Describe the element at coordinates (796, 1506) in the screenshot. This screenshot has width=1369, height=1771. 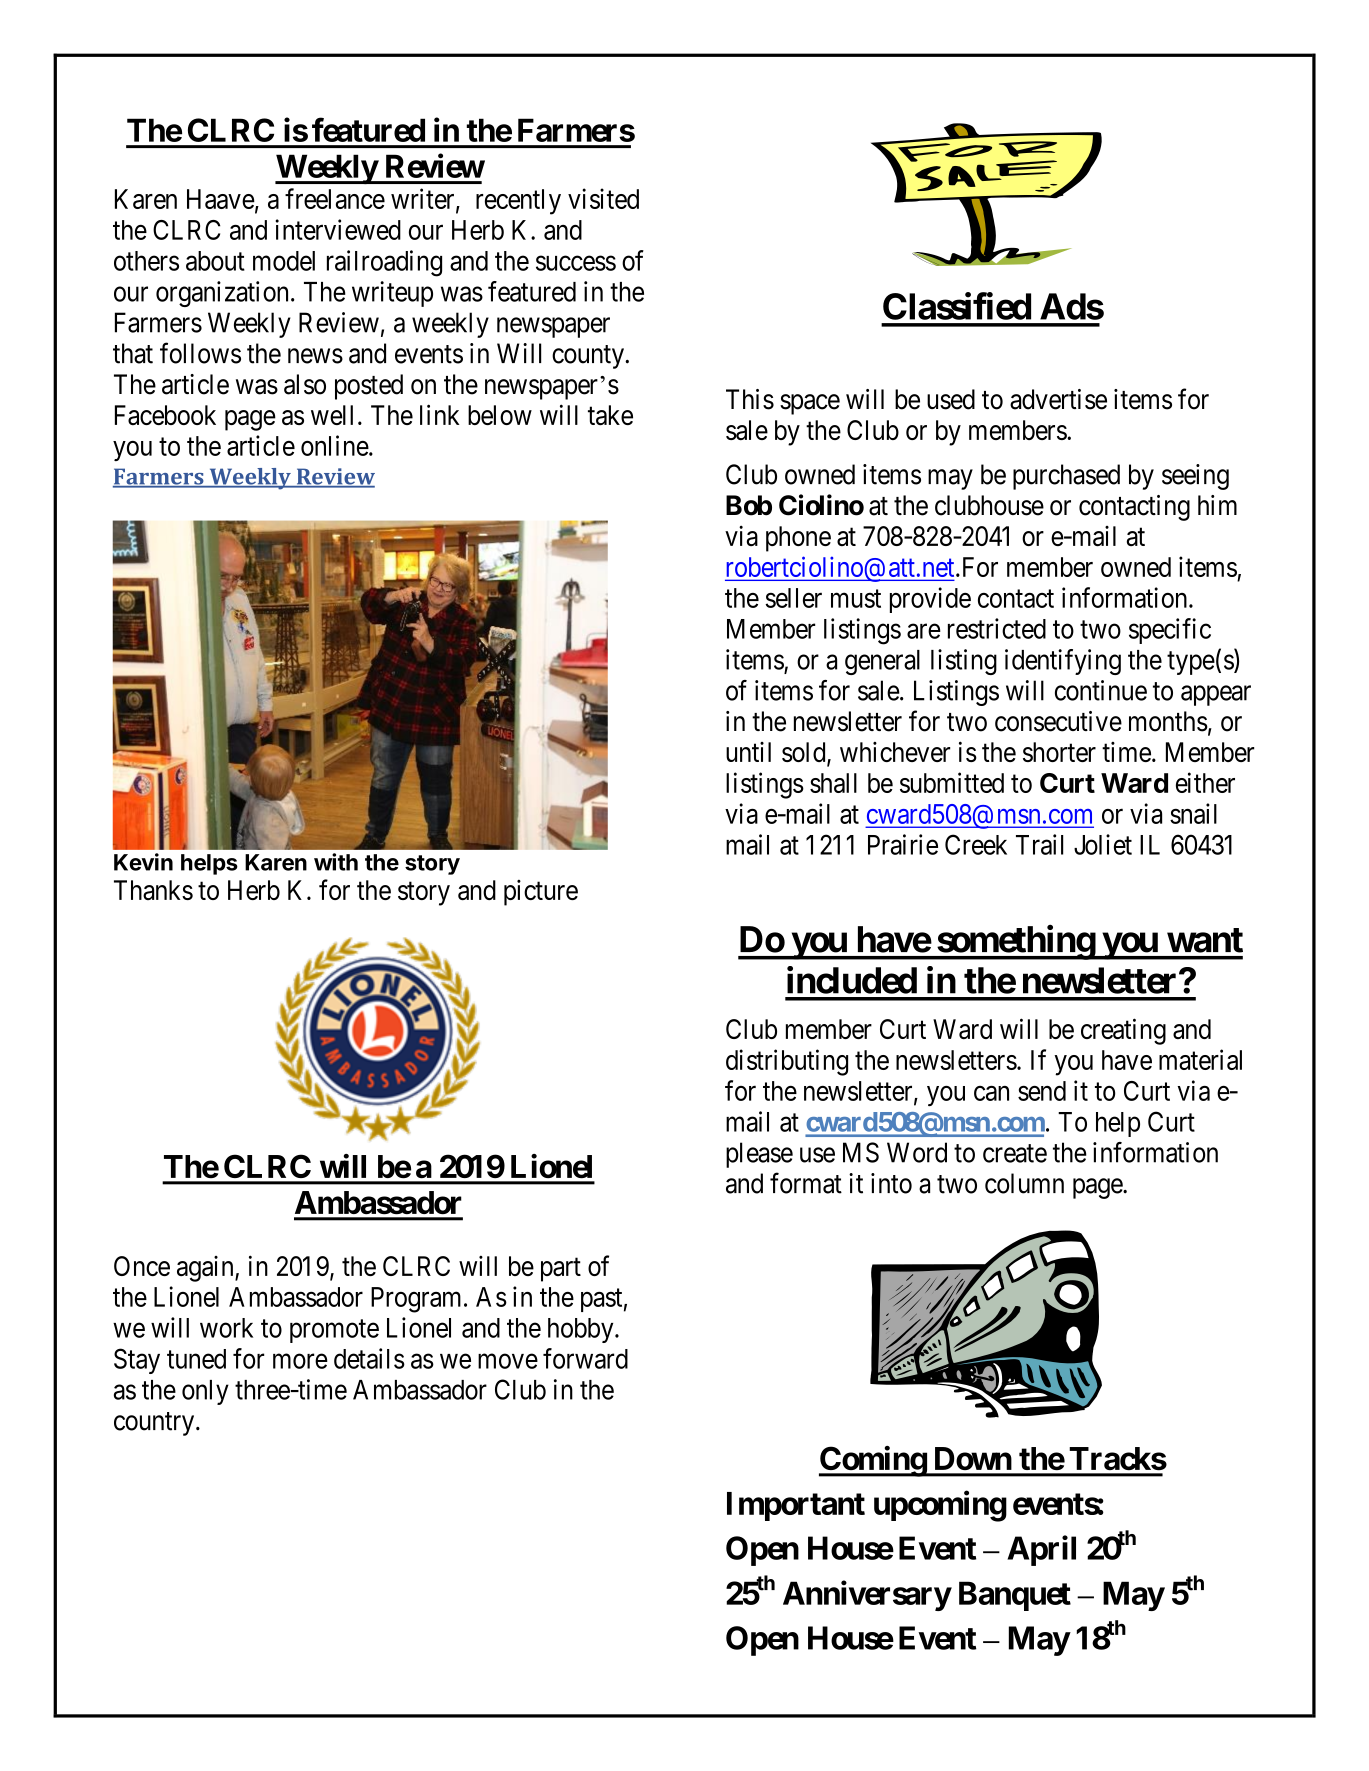
I see `Important` at that location.
